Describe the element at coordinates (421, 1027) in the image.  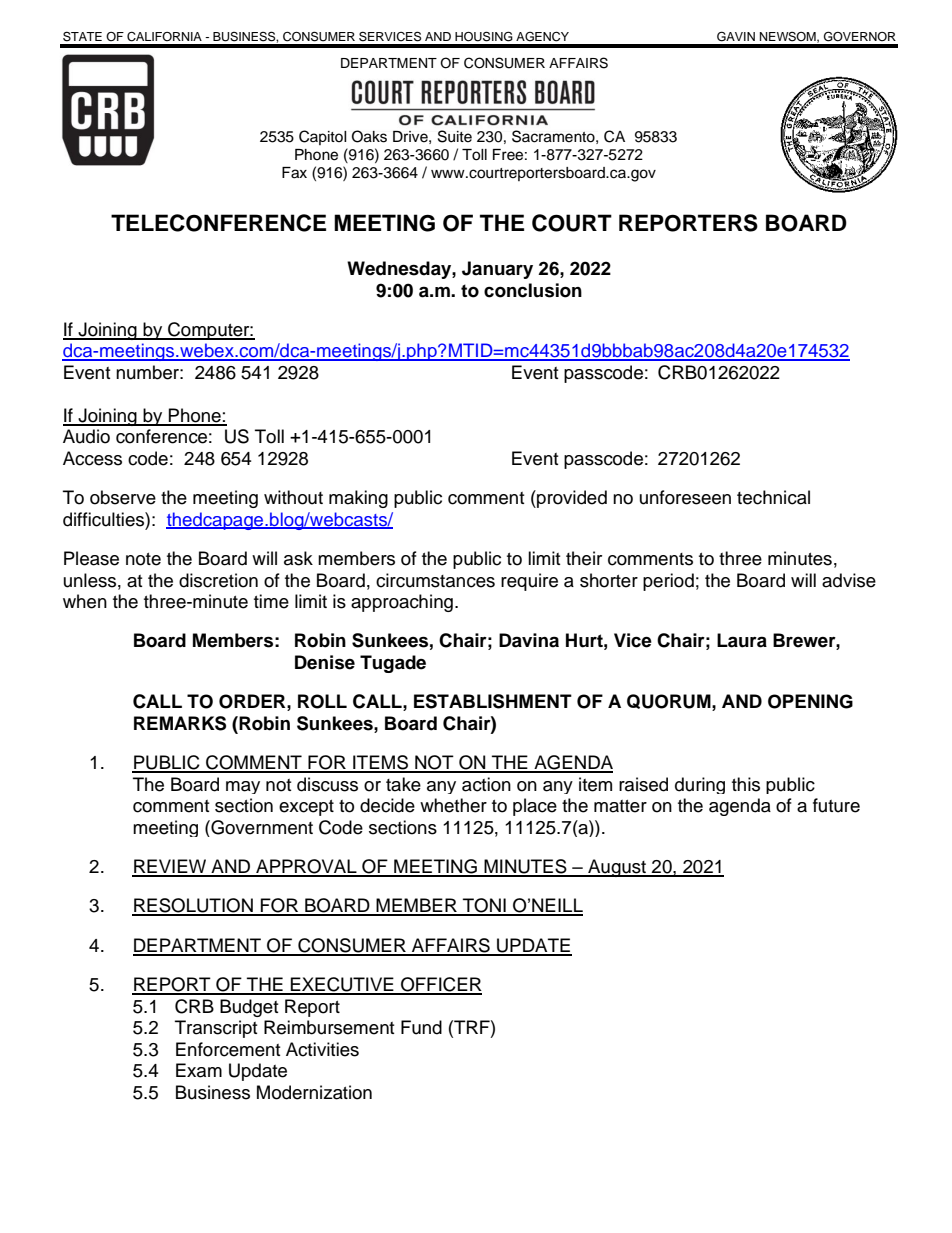
I see `Fund` at that location.
